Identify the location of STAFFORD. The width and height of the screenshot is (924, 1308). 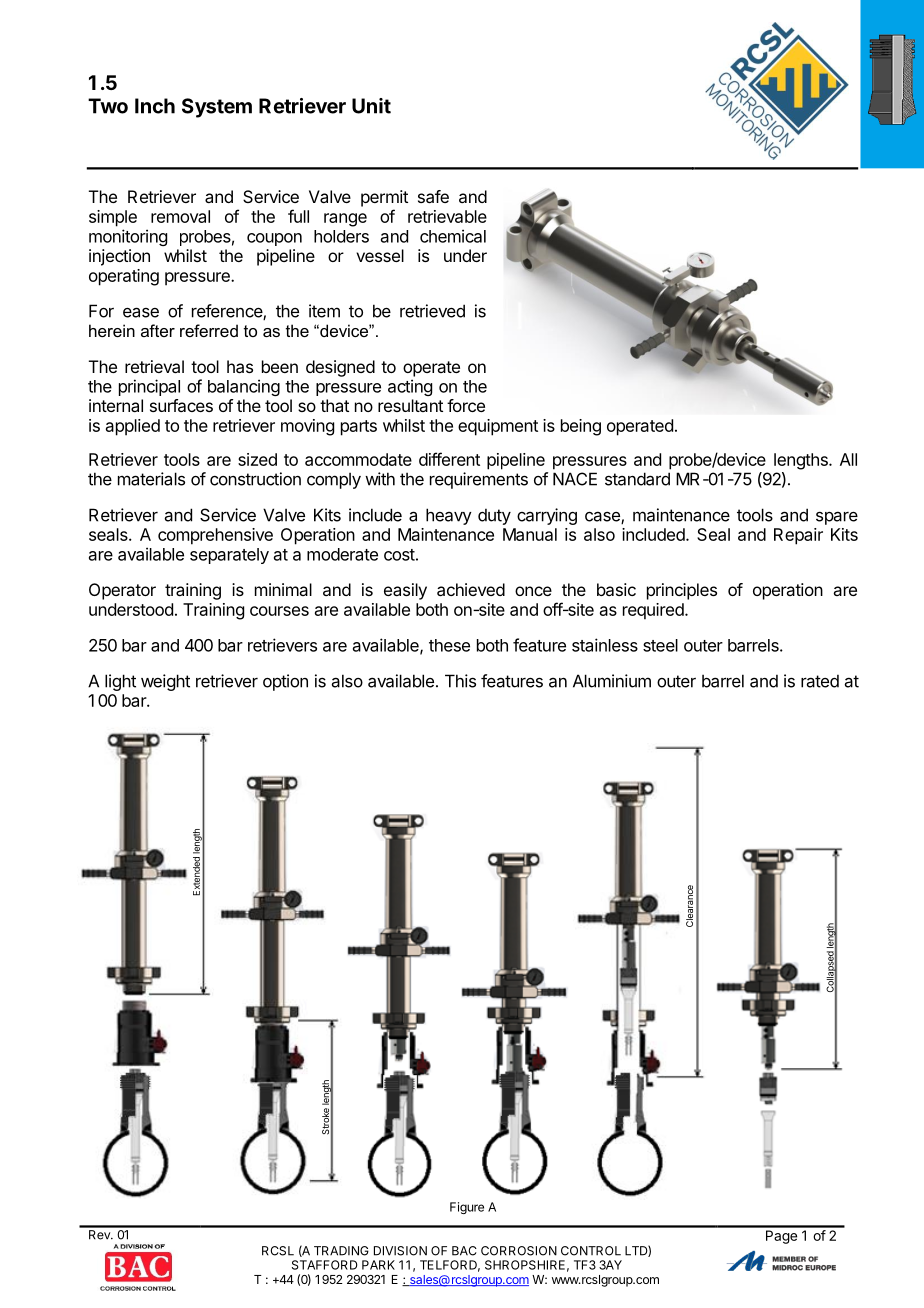
(325, 1265).
